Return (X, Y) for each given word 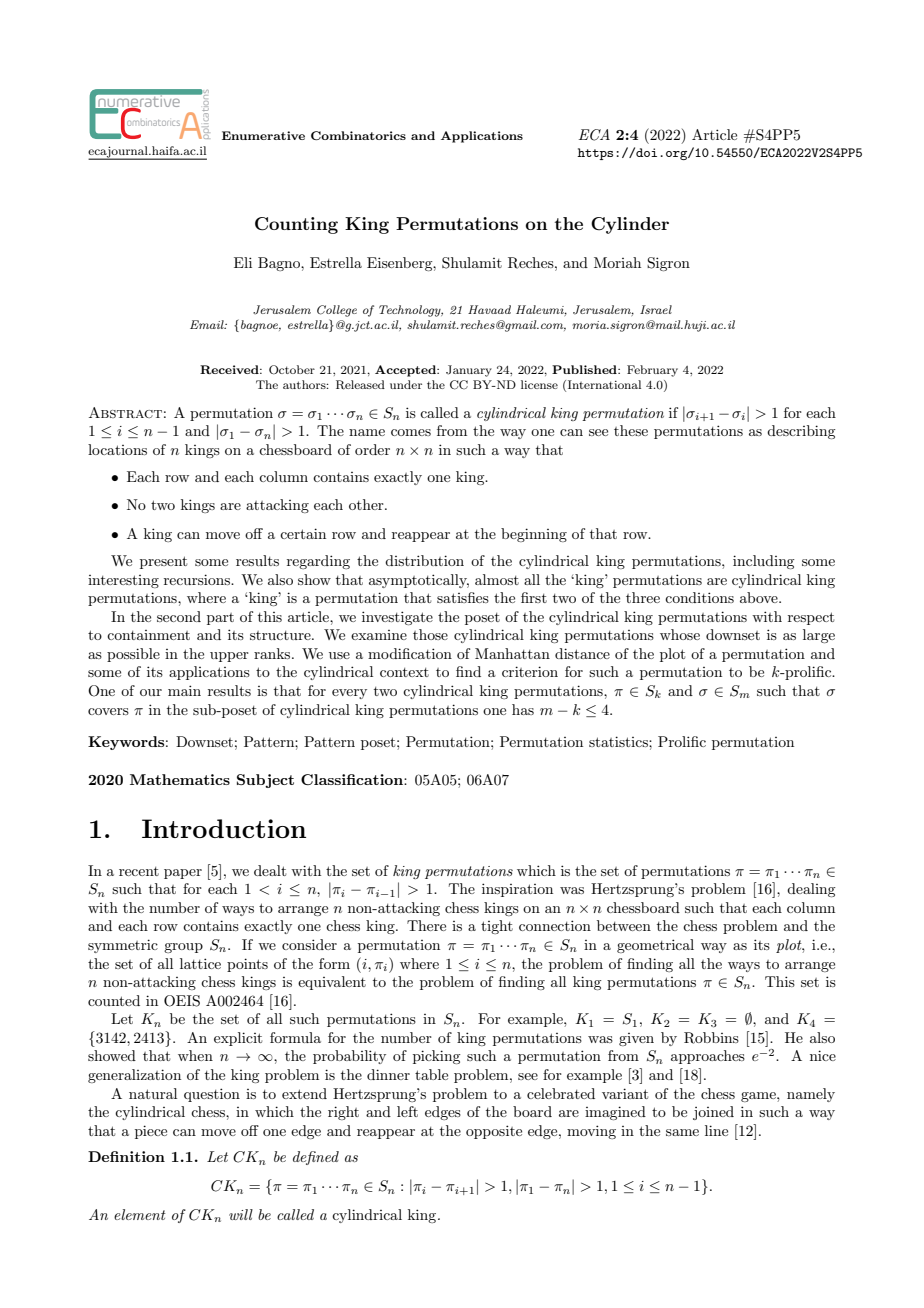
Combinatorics (358, 135)
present (163, 562)
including (763, 562)
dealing (811, 890)
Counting (296, 225)
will (241, 1214)
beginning (534, 535)
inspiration (517, 890)
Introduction (224, 828)
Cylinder (630, 225)
